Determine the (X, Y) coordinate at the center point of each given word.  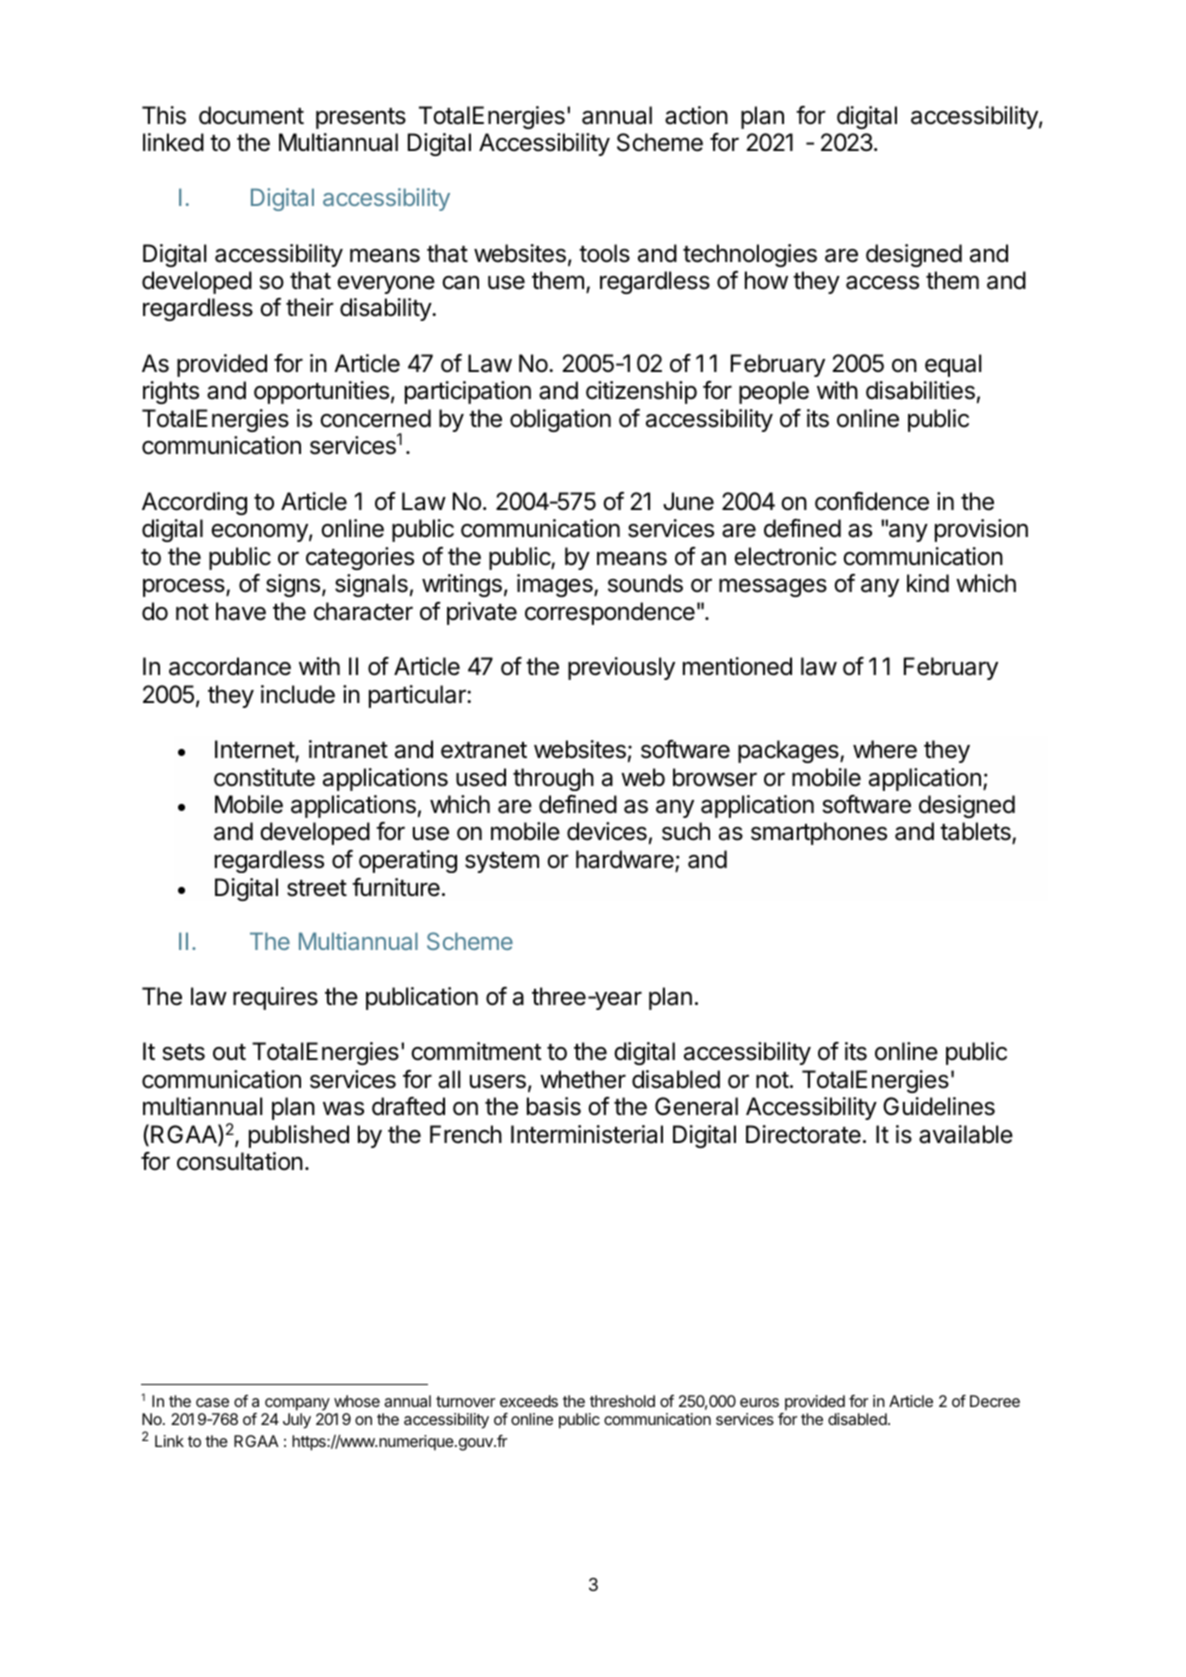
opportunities (321, 392)
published (299, 1136)
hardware (626, 860)
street (317, 888)
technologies (750, 255)
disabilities (920, 390)
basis (554, 1106)
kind (928, 583)
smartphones (819, 833)
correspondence (610, 613)
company (297, 1404)
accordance (230, 666)
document (251, 115)
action (696, 115)
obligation (560, 420)
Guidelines (939, 1106)
